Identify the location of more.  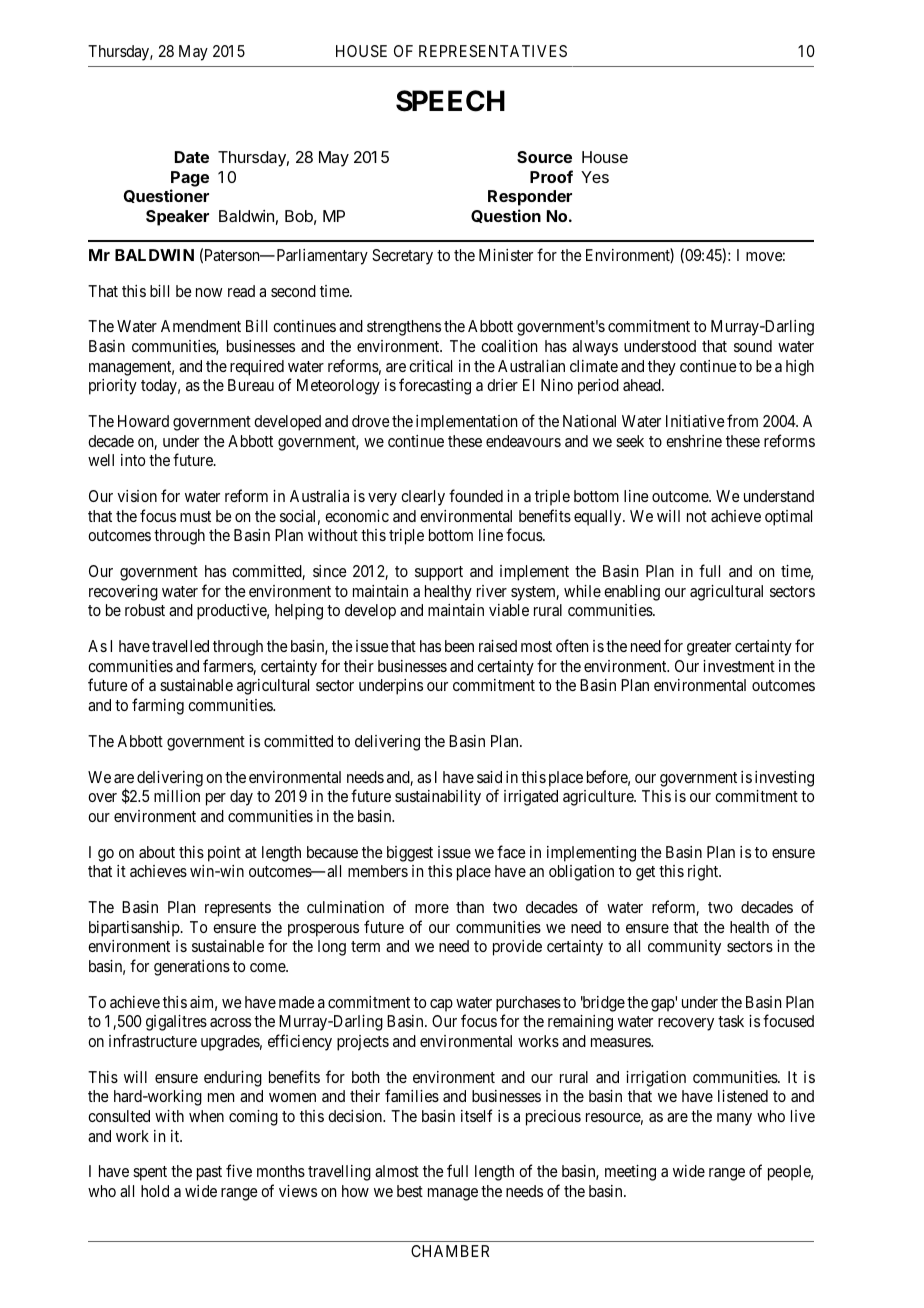
(432, 908).
